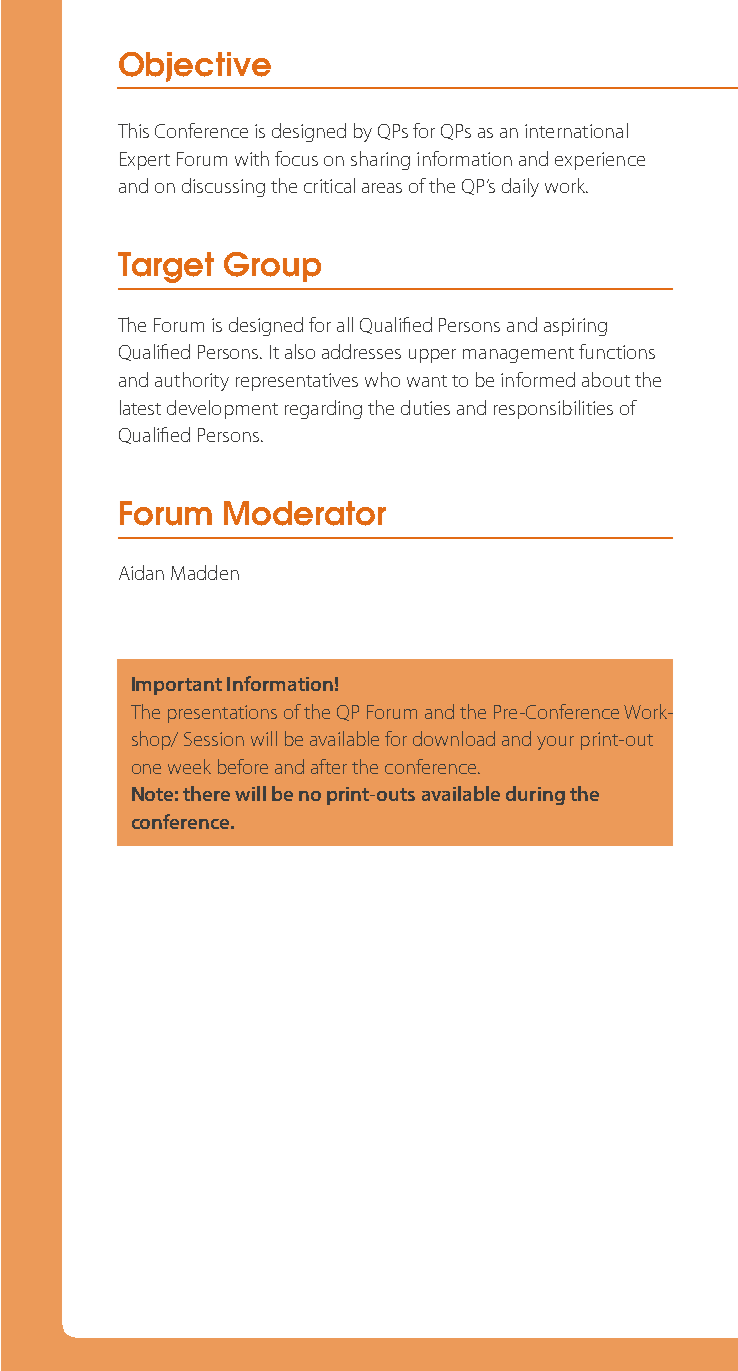 The width and height of the document is (738, 1371). I want to click on after, so click(329, 766).
